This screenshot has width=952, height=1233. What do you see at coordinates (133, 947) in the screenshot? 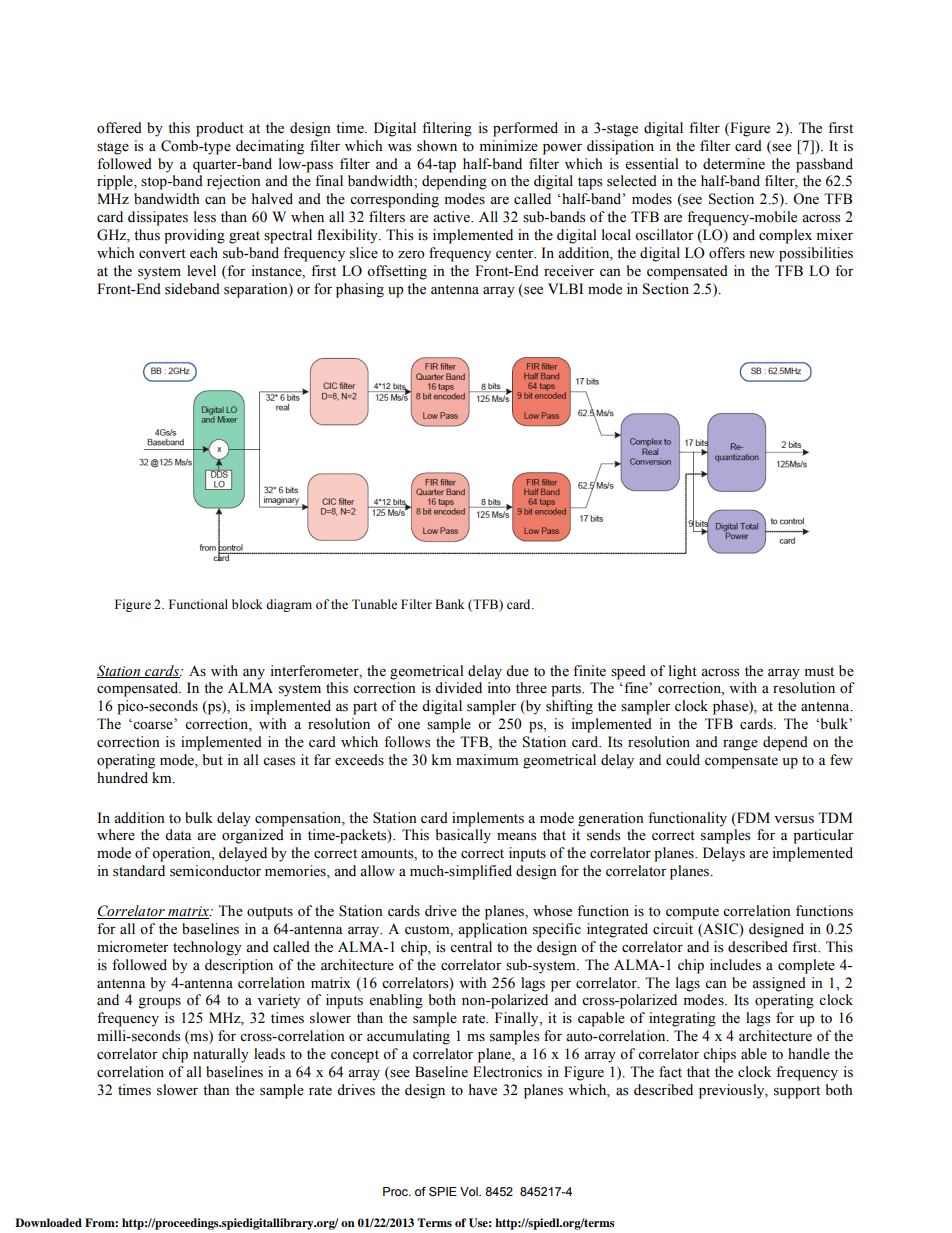
I see `micrometer` at bounding box center [133, 947].
